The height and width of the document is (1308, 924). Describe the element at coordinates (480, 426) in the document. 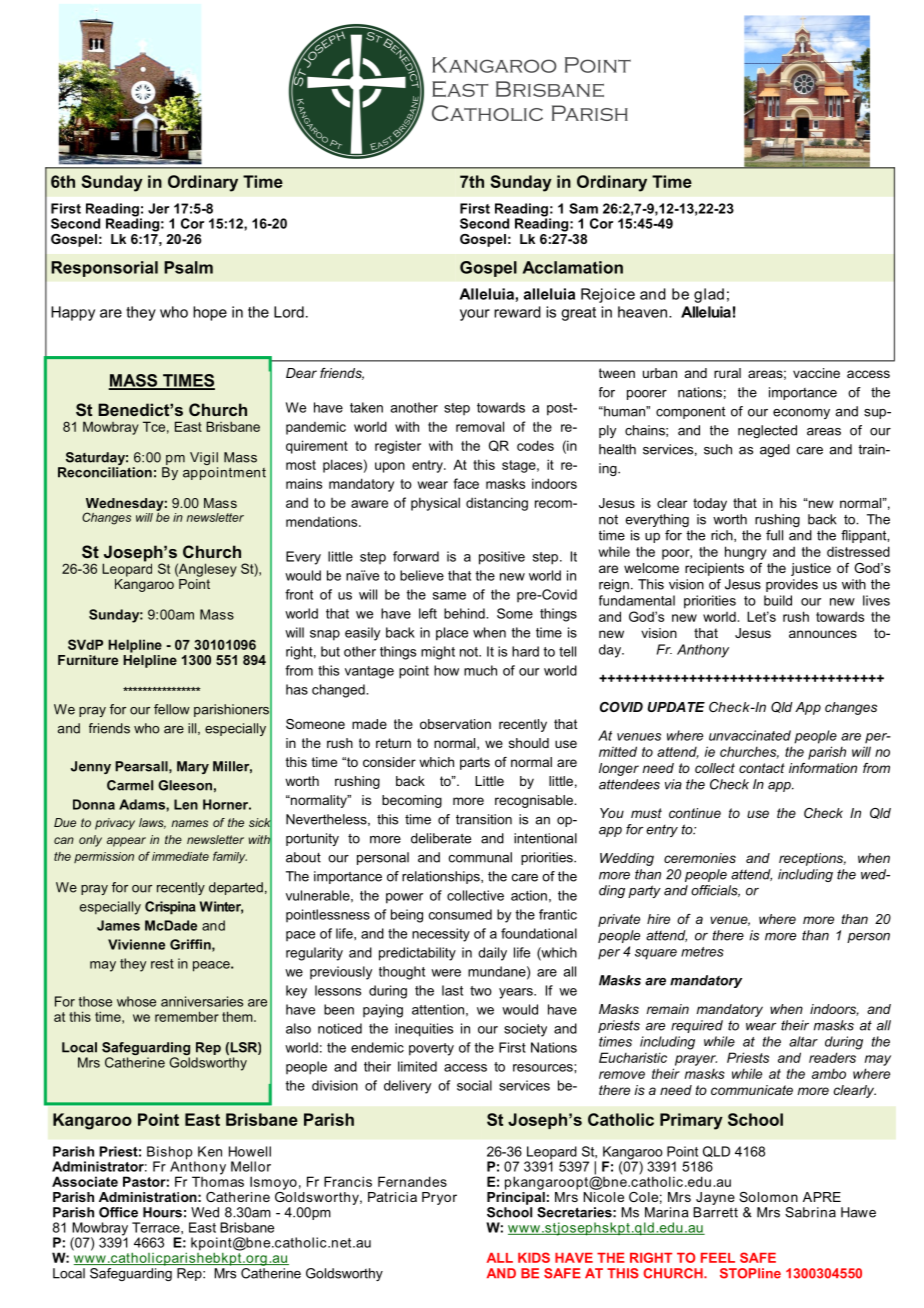

I see `removal` at that location.
